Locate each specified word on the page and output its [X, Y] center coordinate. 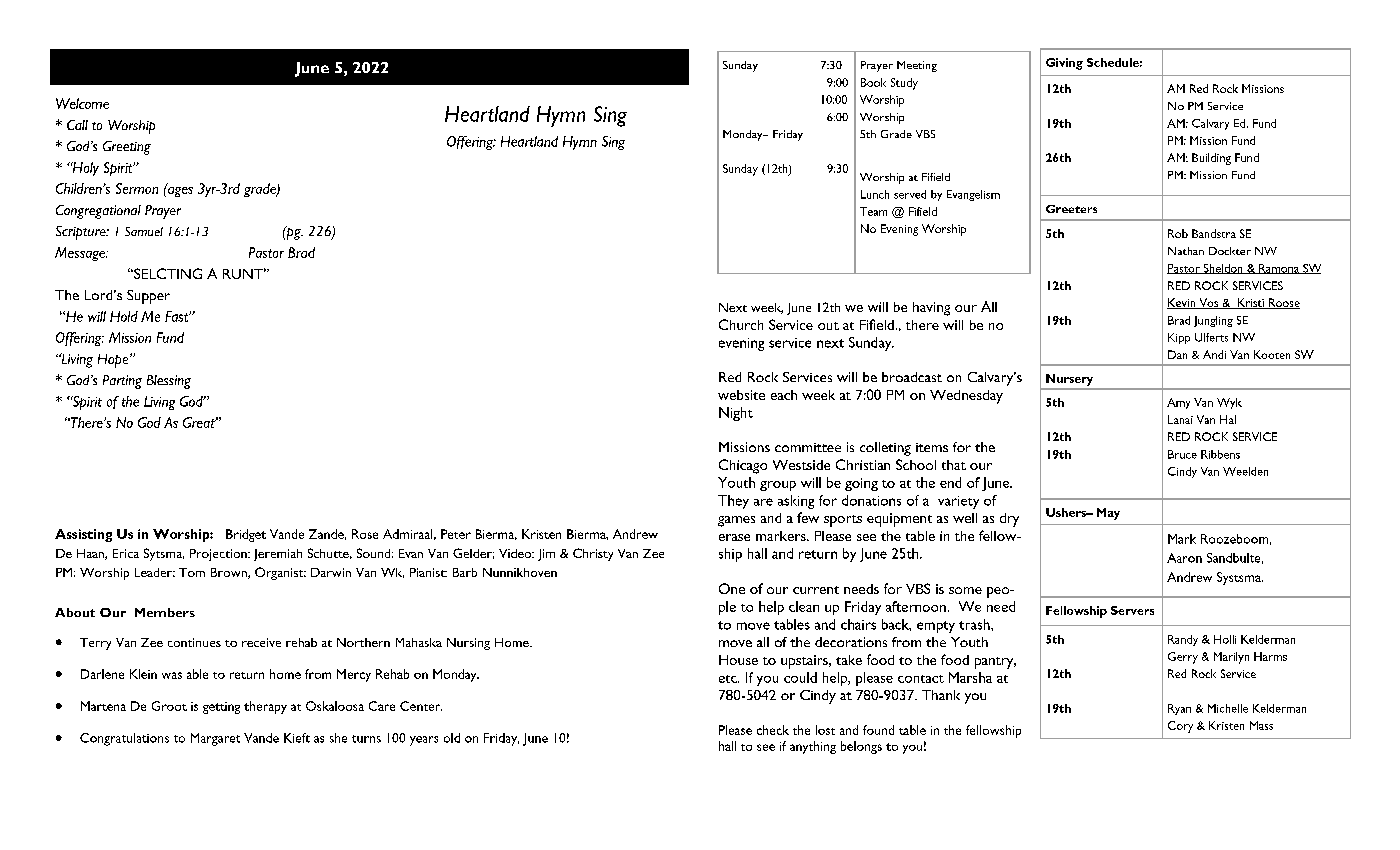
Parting [122, 382]
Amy [1178, 403]
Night [736, 414]
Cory [1180, 727]
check [773, 730]
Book [873, 82]
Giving [1064, 64]
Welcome [82, 103]
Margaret [215, 739]
